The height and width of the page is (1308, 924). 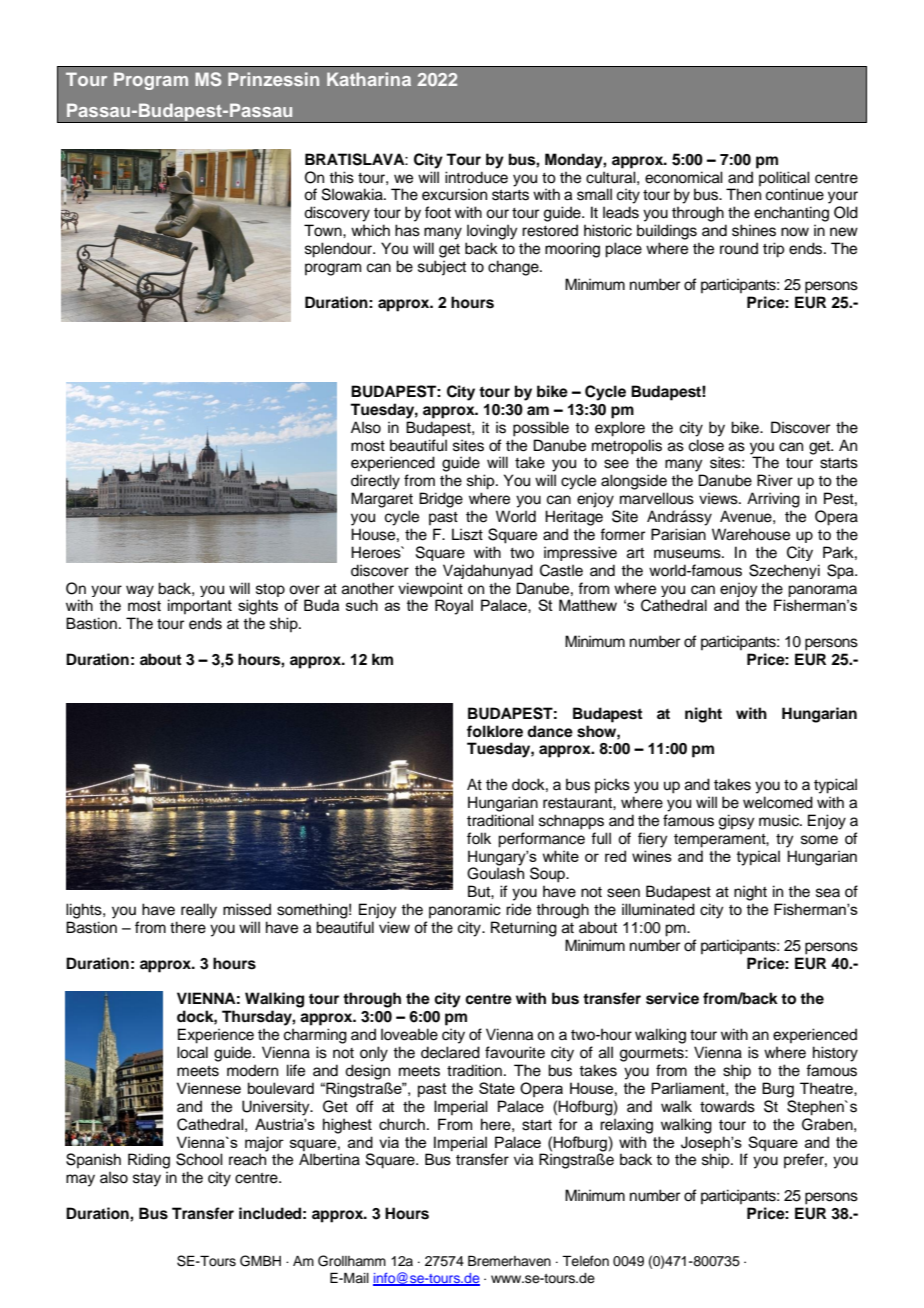 I want to click on introduce, so click(x=476, y=177).
